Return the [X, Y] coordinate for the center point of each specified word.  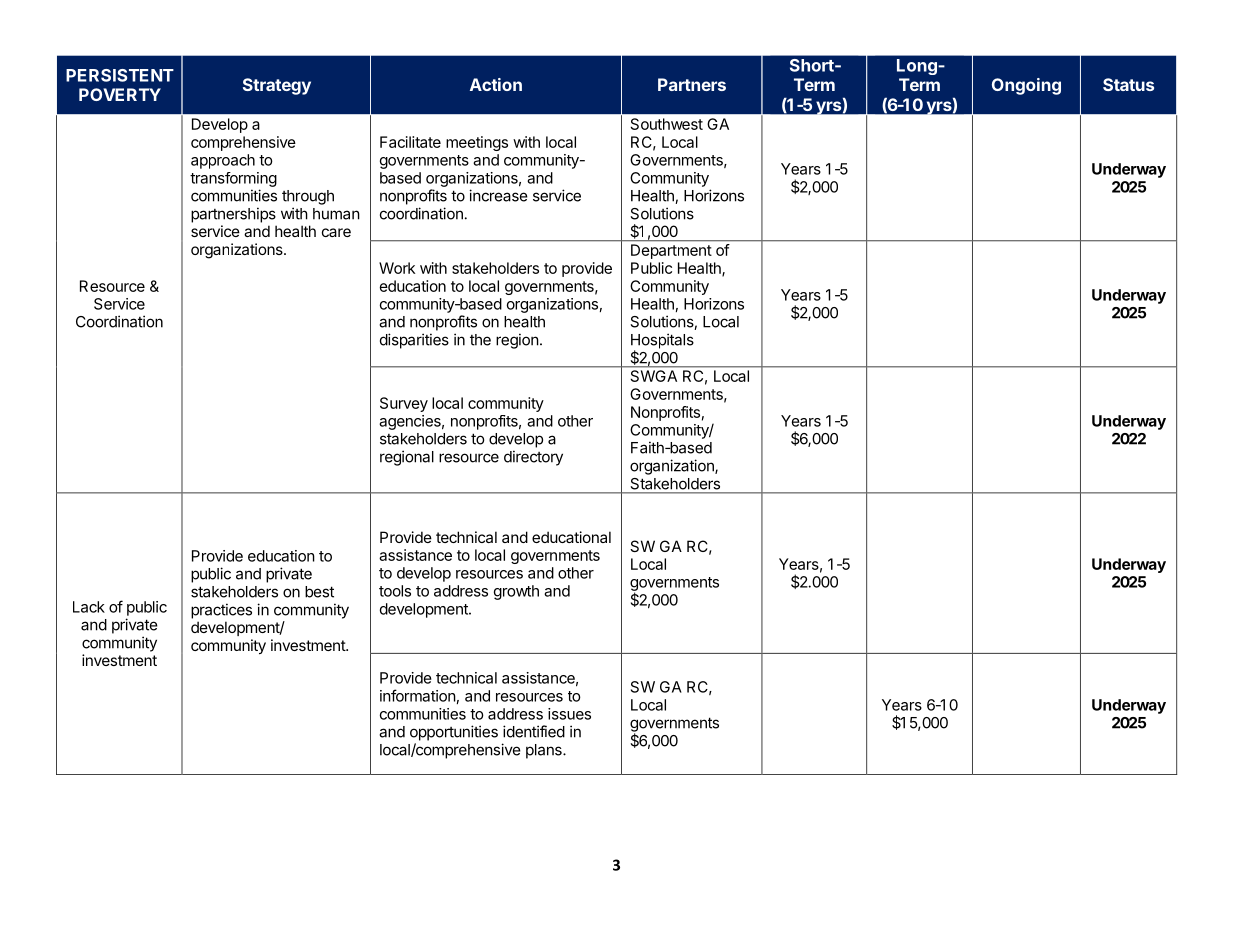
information [418, 695]
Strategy [277, 86]
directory [533, 458]
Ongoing [1026, 86]
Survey [404, 404]
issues [569, 714]
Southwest [667, 124]
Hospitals [662, 342]
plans [545, 751]
